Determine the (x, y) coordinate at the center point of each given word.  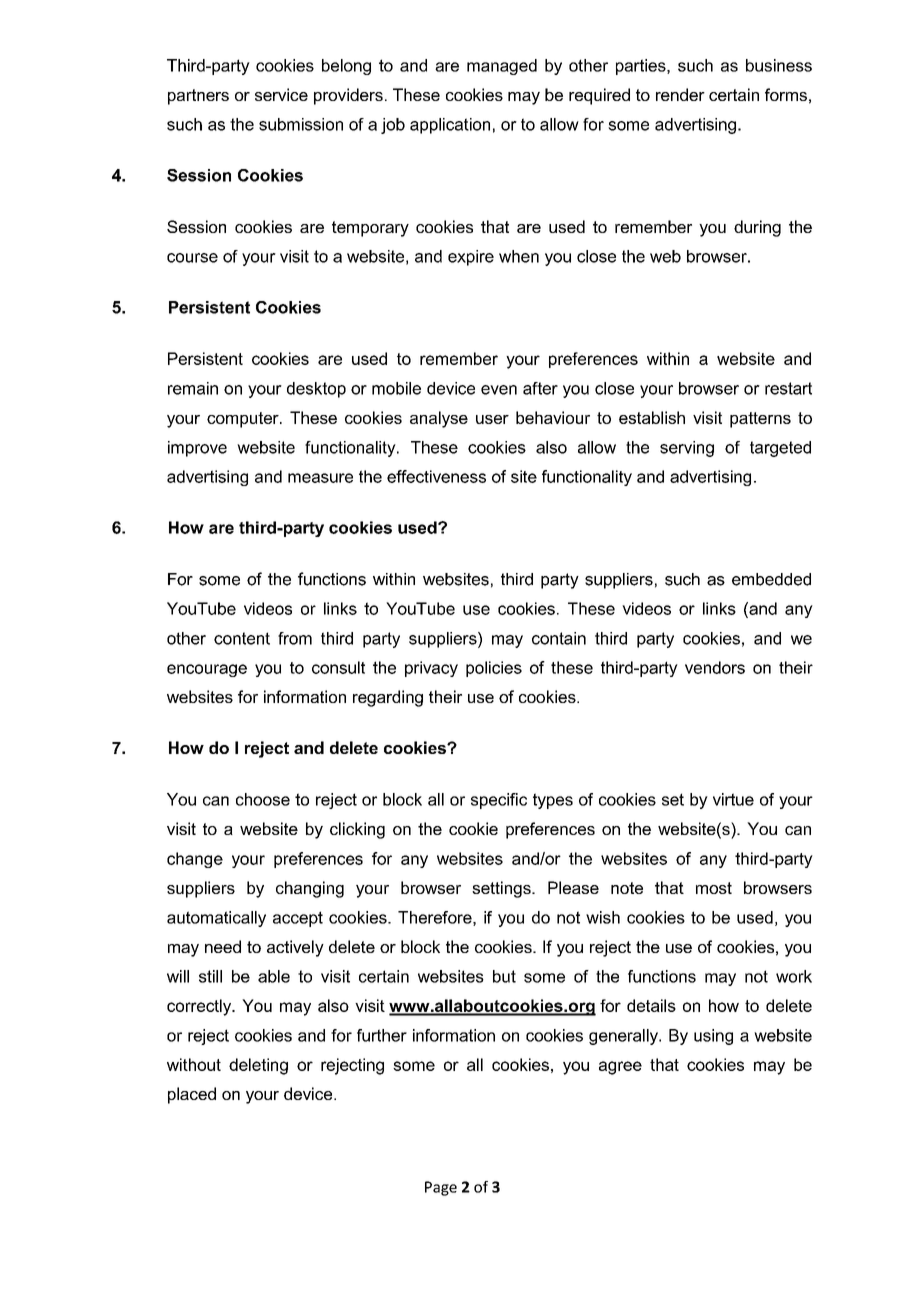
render (680, 94)
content (242, 638)
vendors (715, 667)
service (281, 94)
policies (494, 669)
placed (192, 1095)
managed (502, 67)
